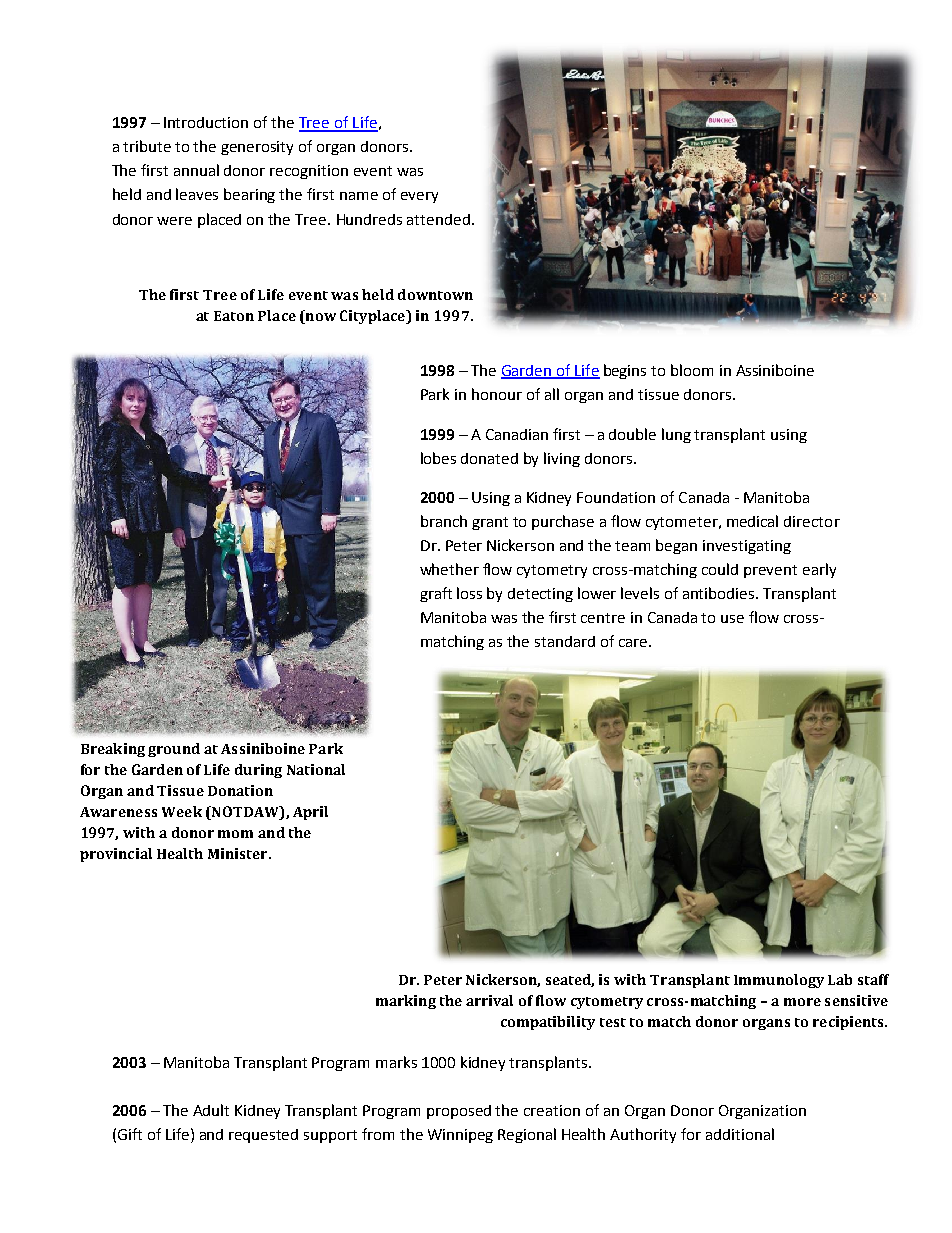 The width and height of the screenshot is (952, 1233). What do you see at coordinates (459, 1112) in the screenshot?
I see `proposed` at bounding box center [459, 1112].
